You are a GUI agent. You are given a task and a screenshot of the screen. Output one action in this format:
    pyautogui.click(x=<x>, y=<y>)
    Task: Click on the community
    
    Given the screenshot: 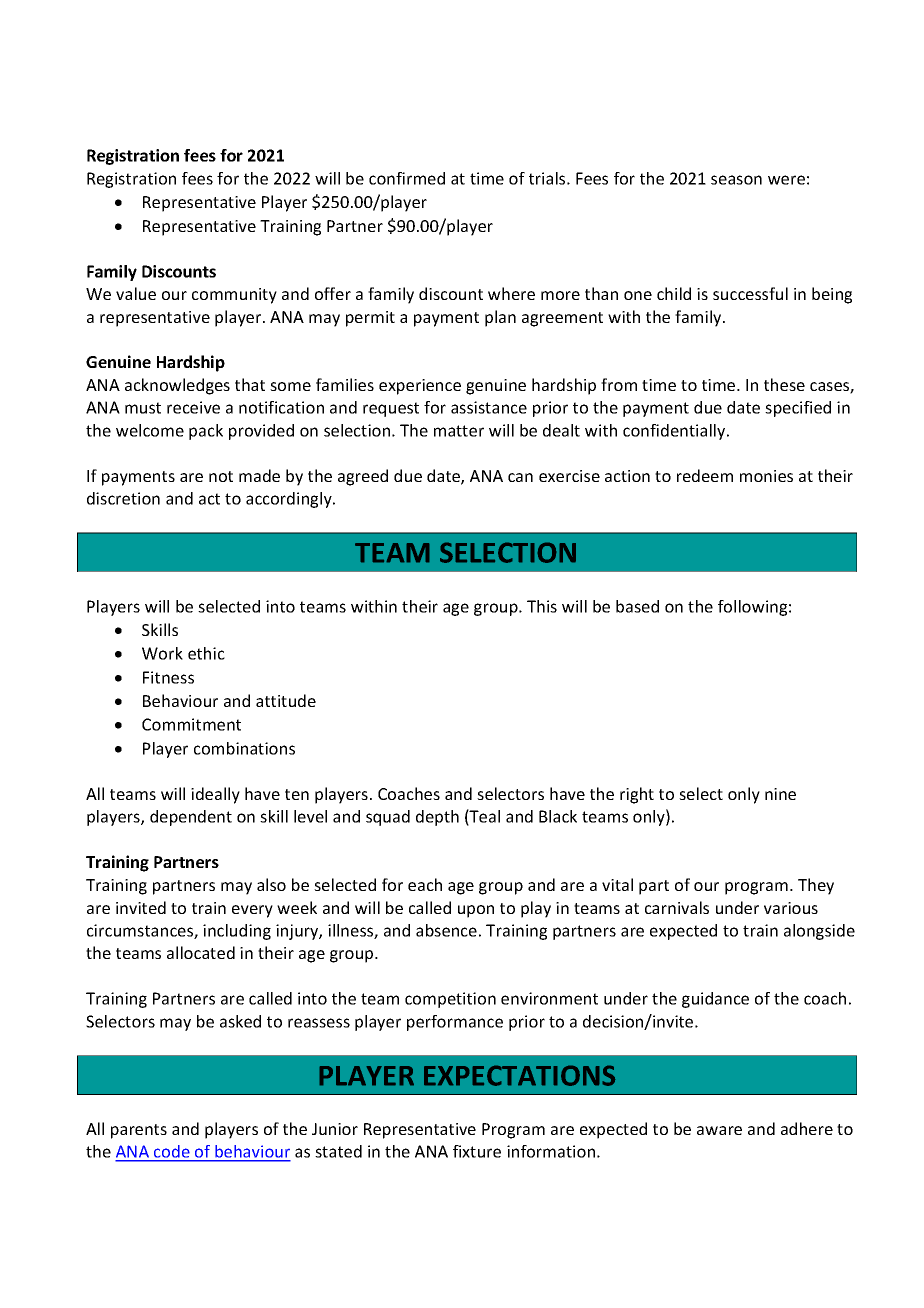 What is the action you would take?
    pyautogui.click(x=234, y=296)
